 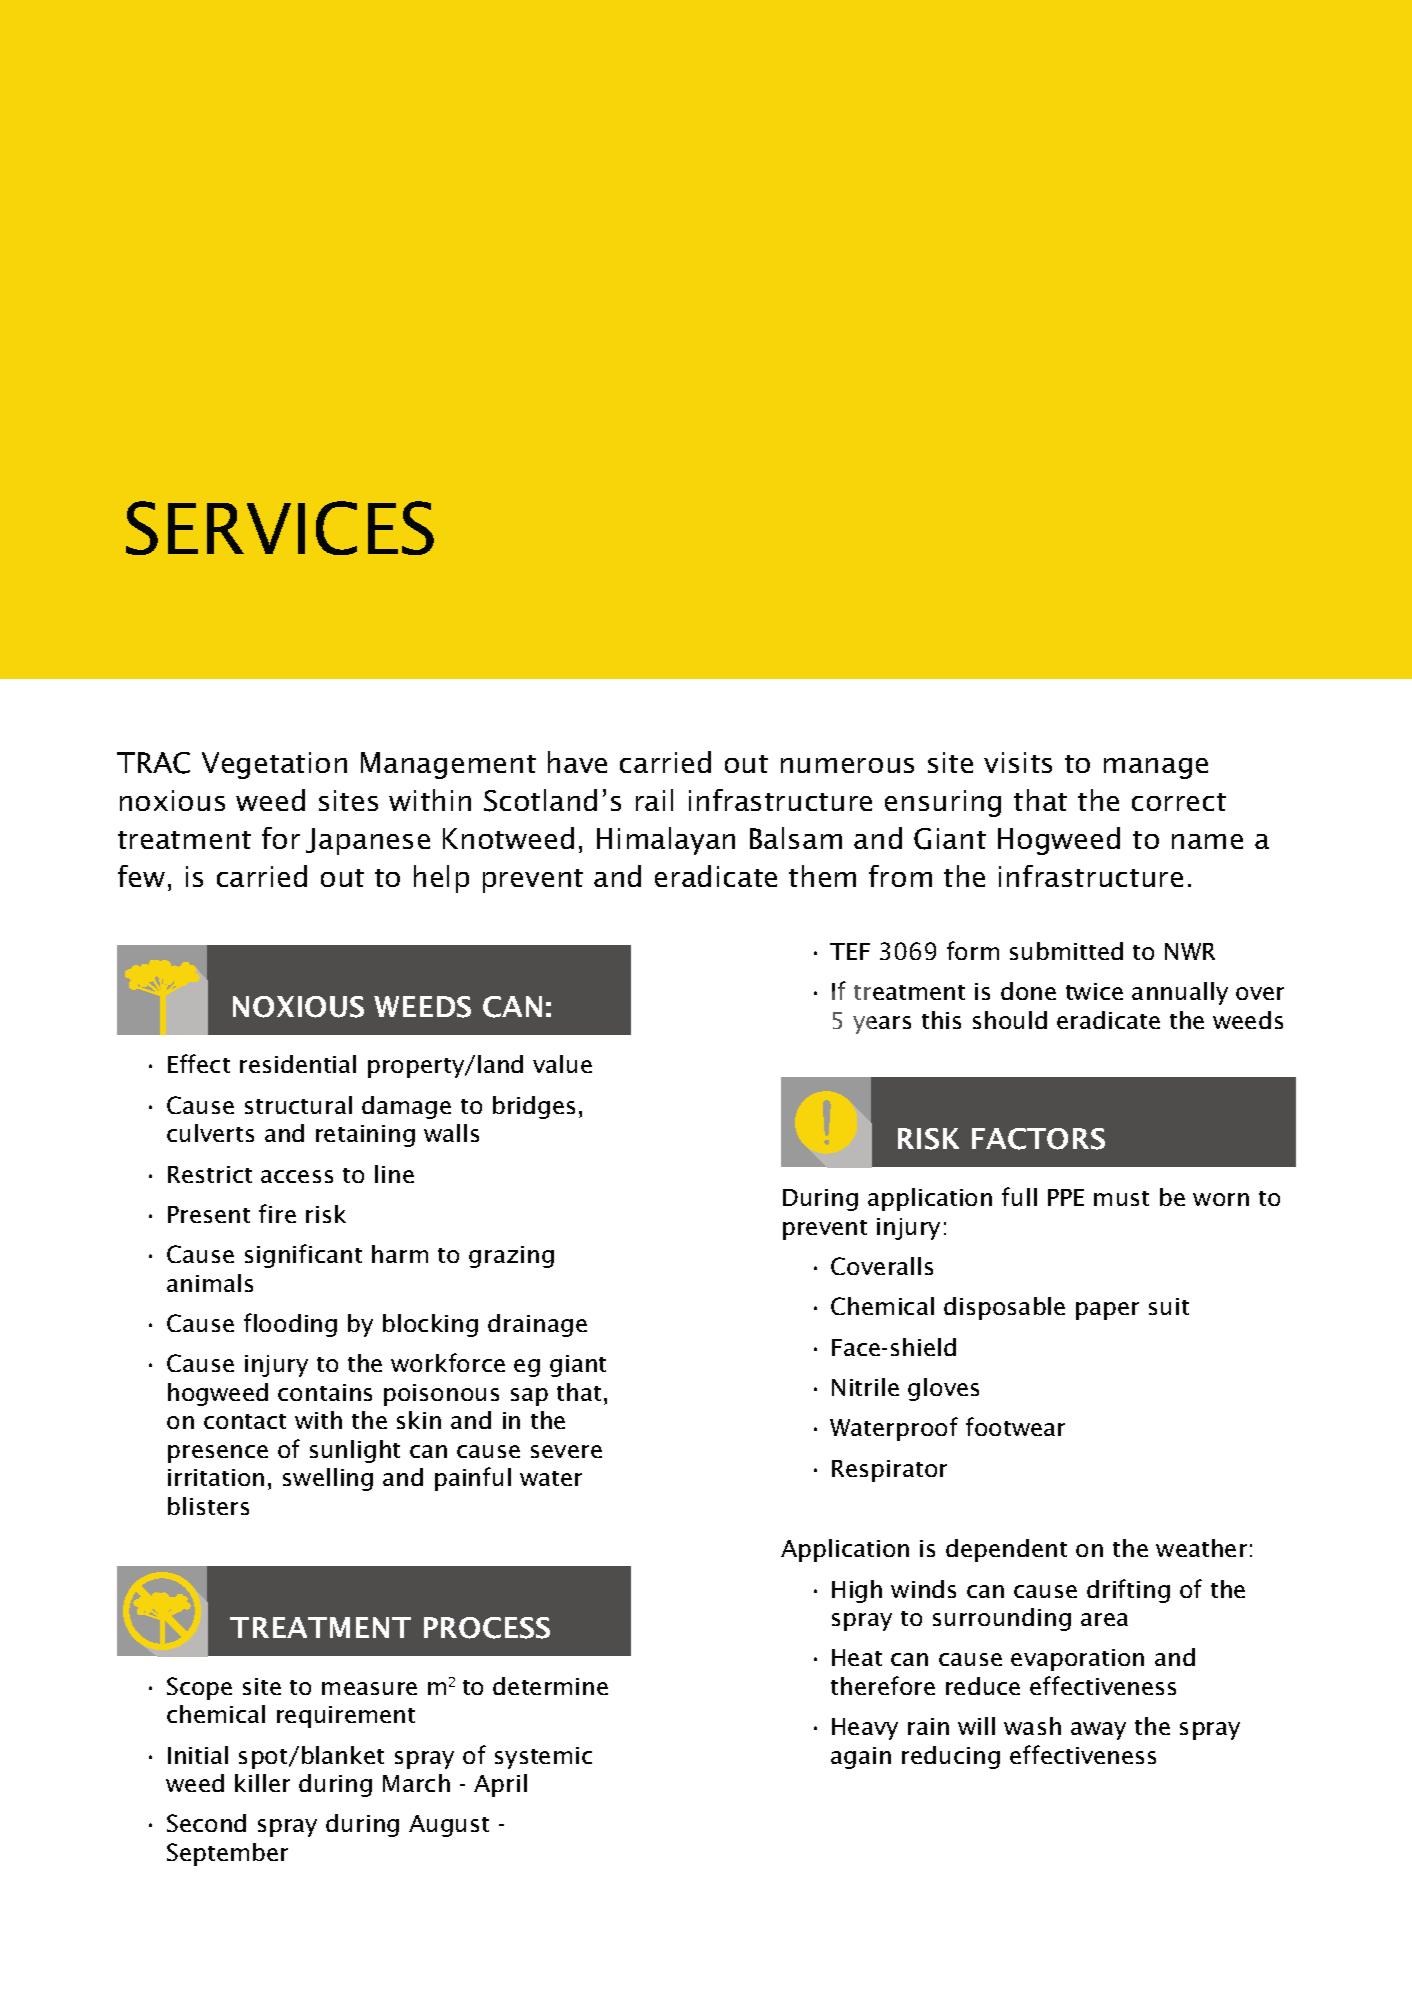 What do you see at coordinates (262, 1783) in the image?
I see `killer` at bounding box center [262, 1783].
